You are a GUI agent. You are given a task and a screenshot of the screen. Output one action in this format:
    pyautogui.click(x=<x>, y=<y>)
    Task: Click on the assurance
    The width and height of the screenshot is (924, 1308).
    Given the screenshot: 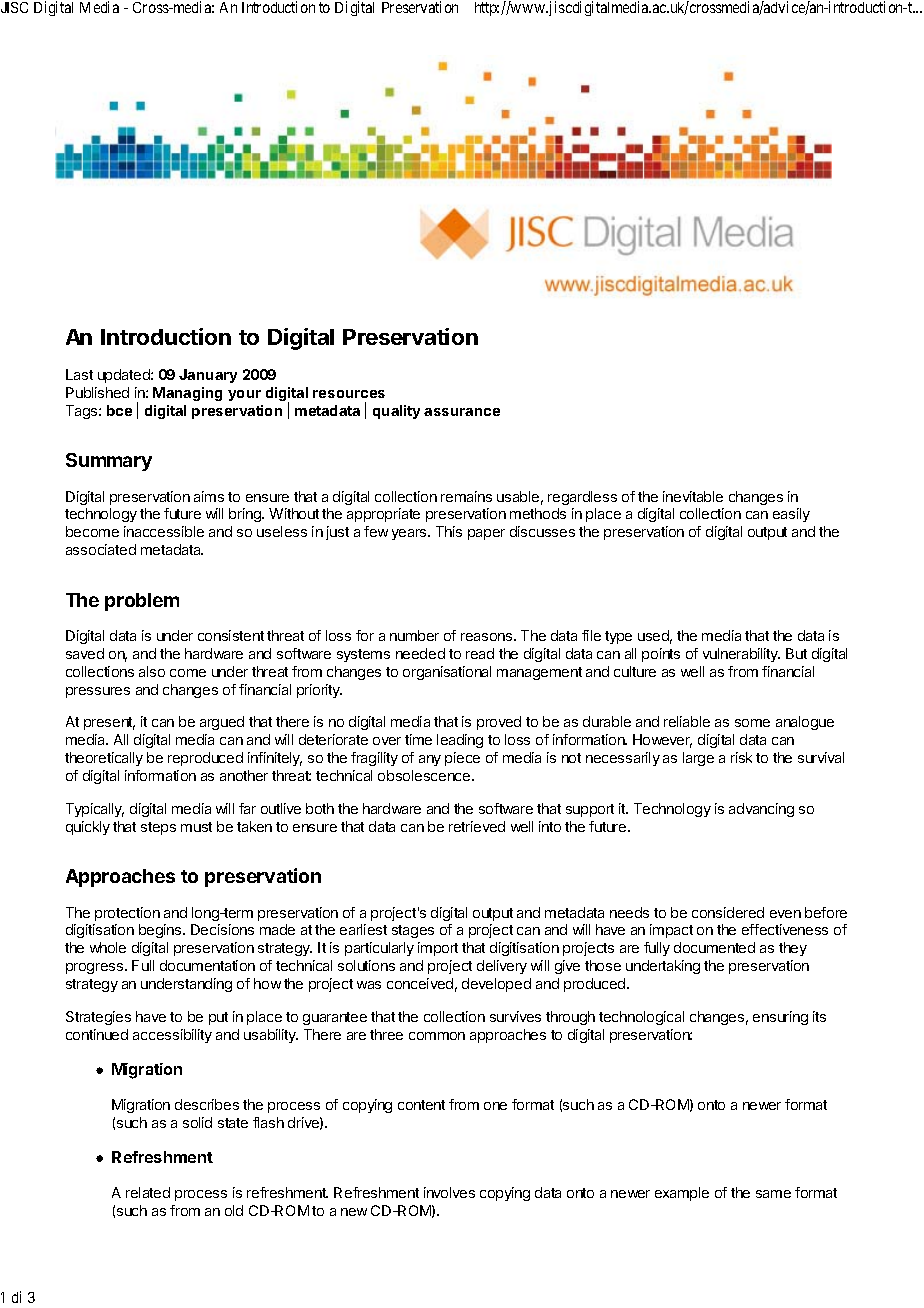 What is the action you would take?
    pyautogui.click(x=462, y=412)
